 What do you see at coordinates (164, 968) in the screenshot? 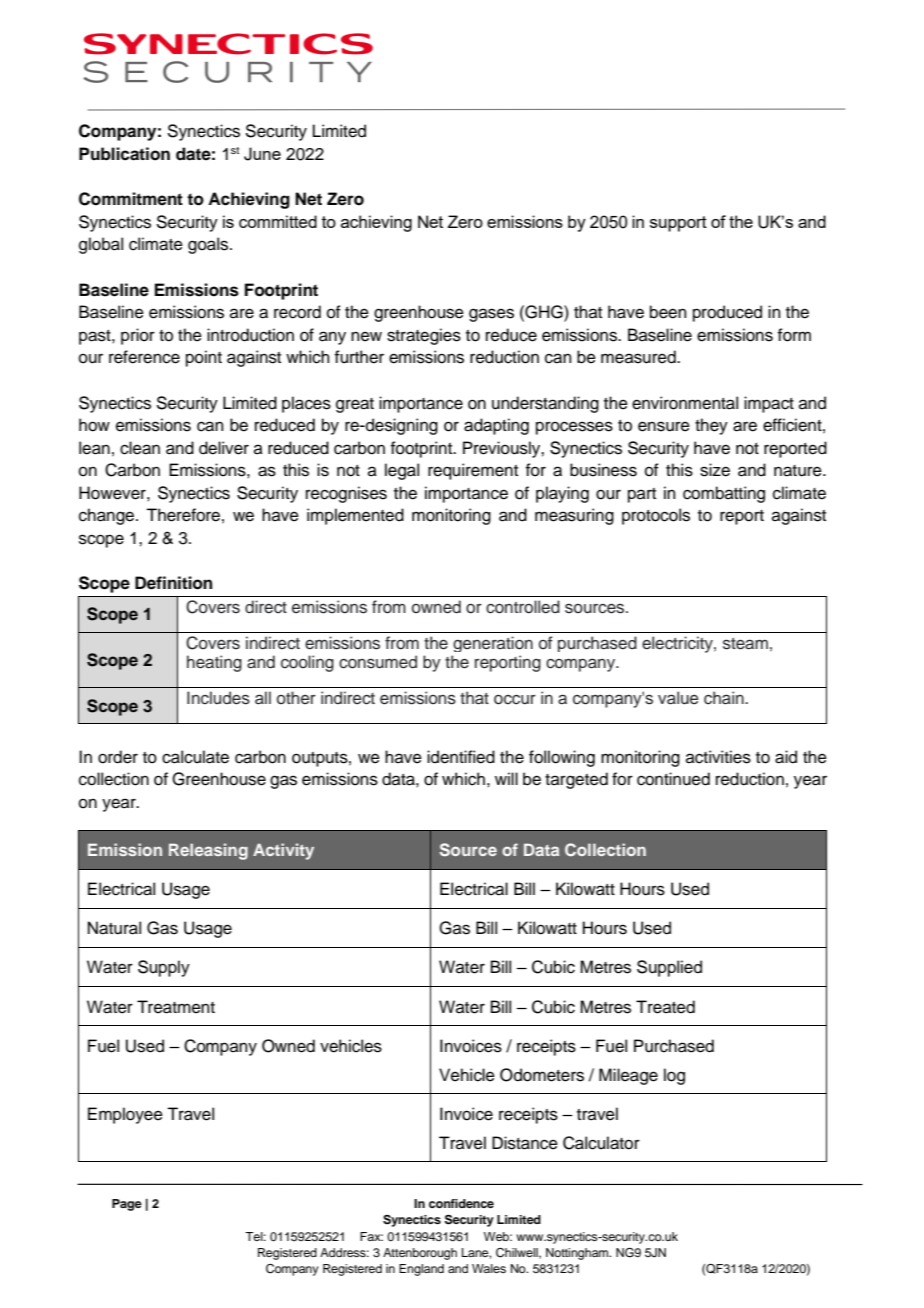
I see `Supply` at bounding box center [164, 968].
